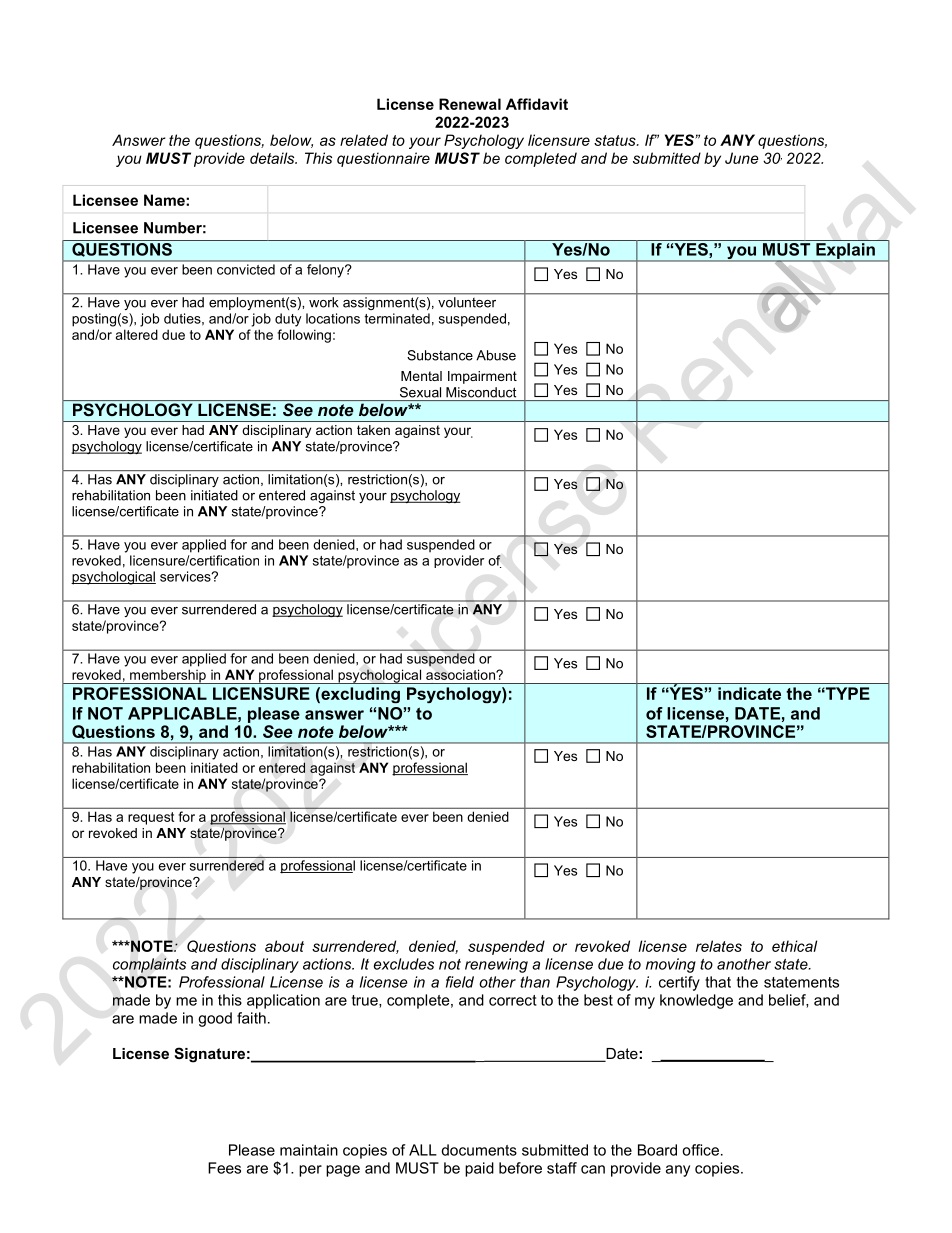  What do you see at coordinates (224, 1168) in the screenshot?
I see `Fees` at bounding box center [224, 1168].
